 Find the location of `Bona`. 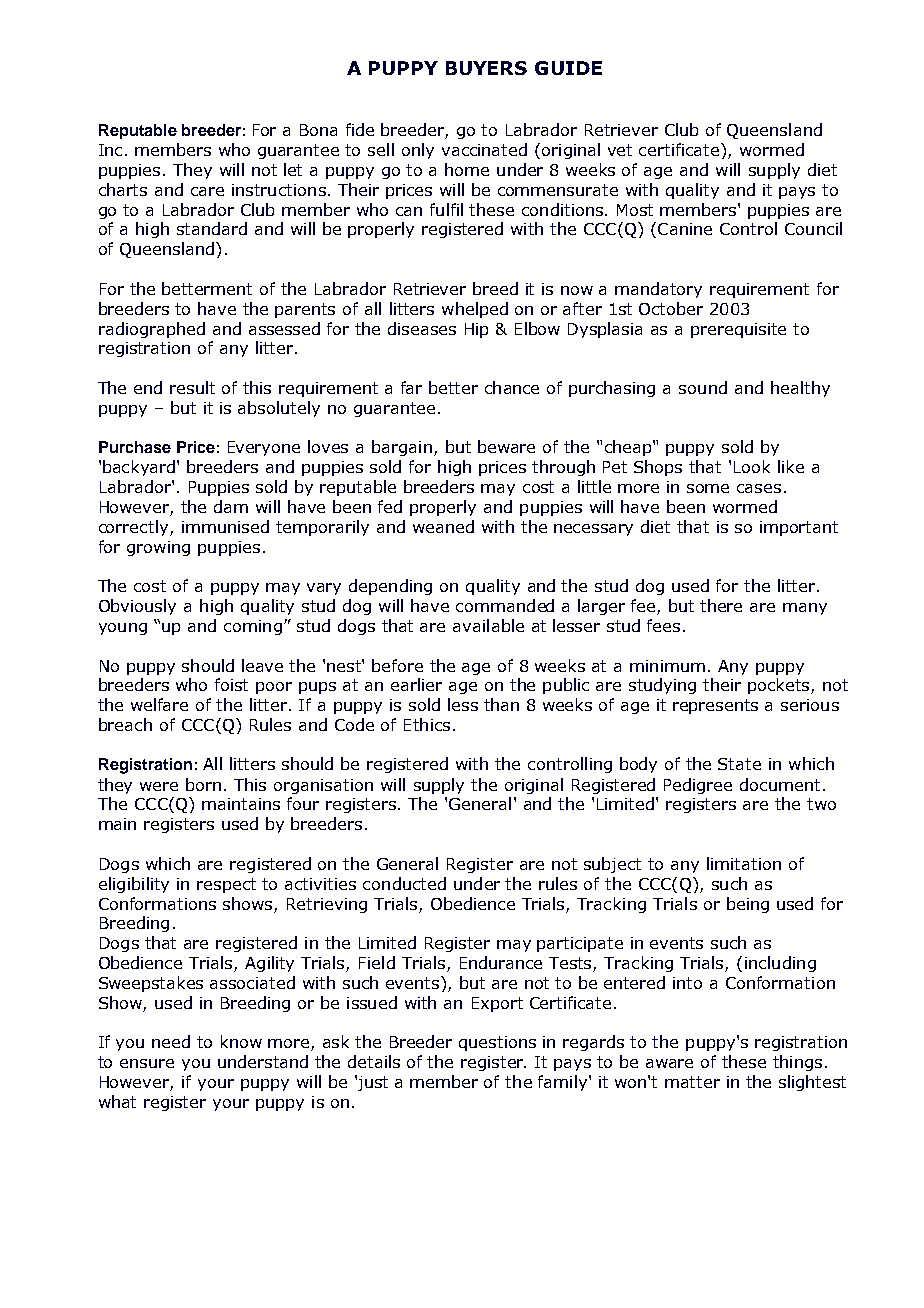

Bona is located at coordinates (318, 130).
